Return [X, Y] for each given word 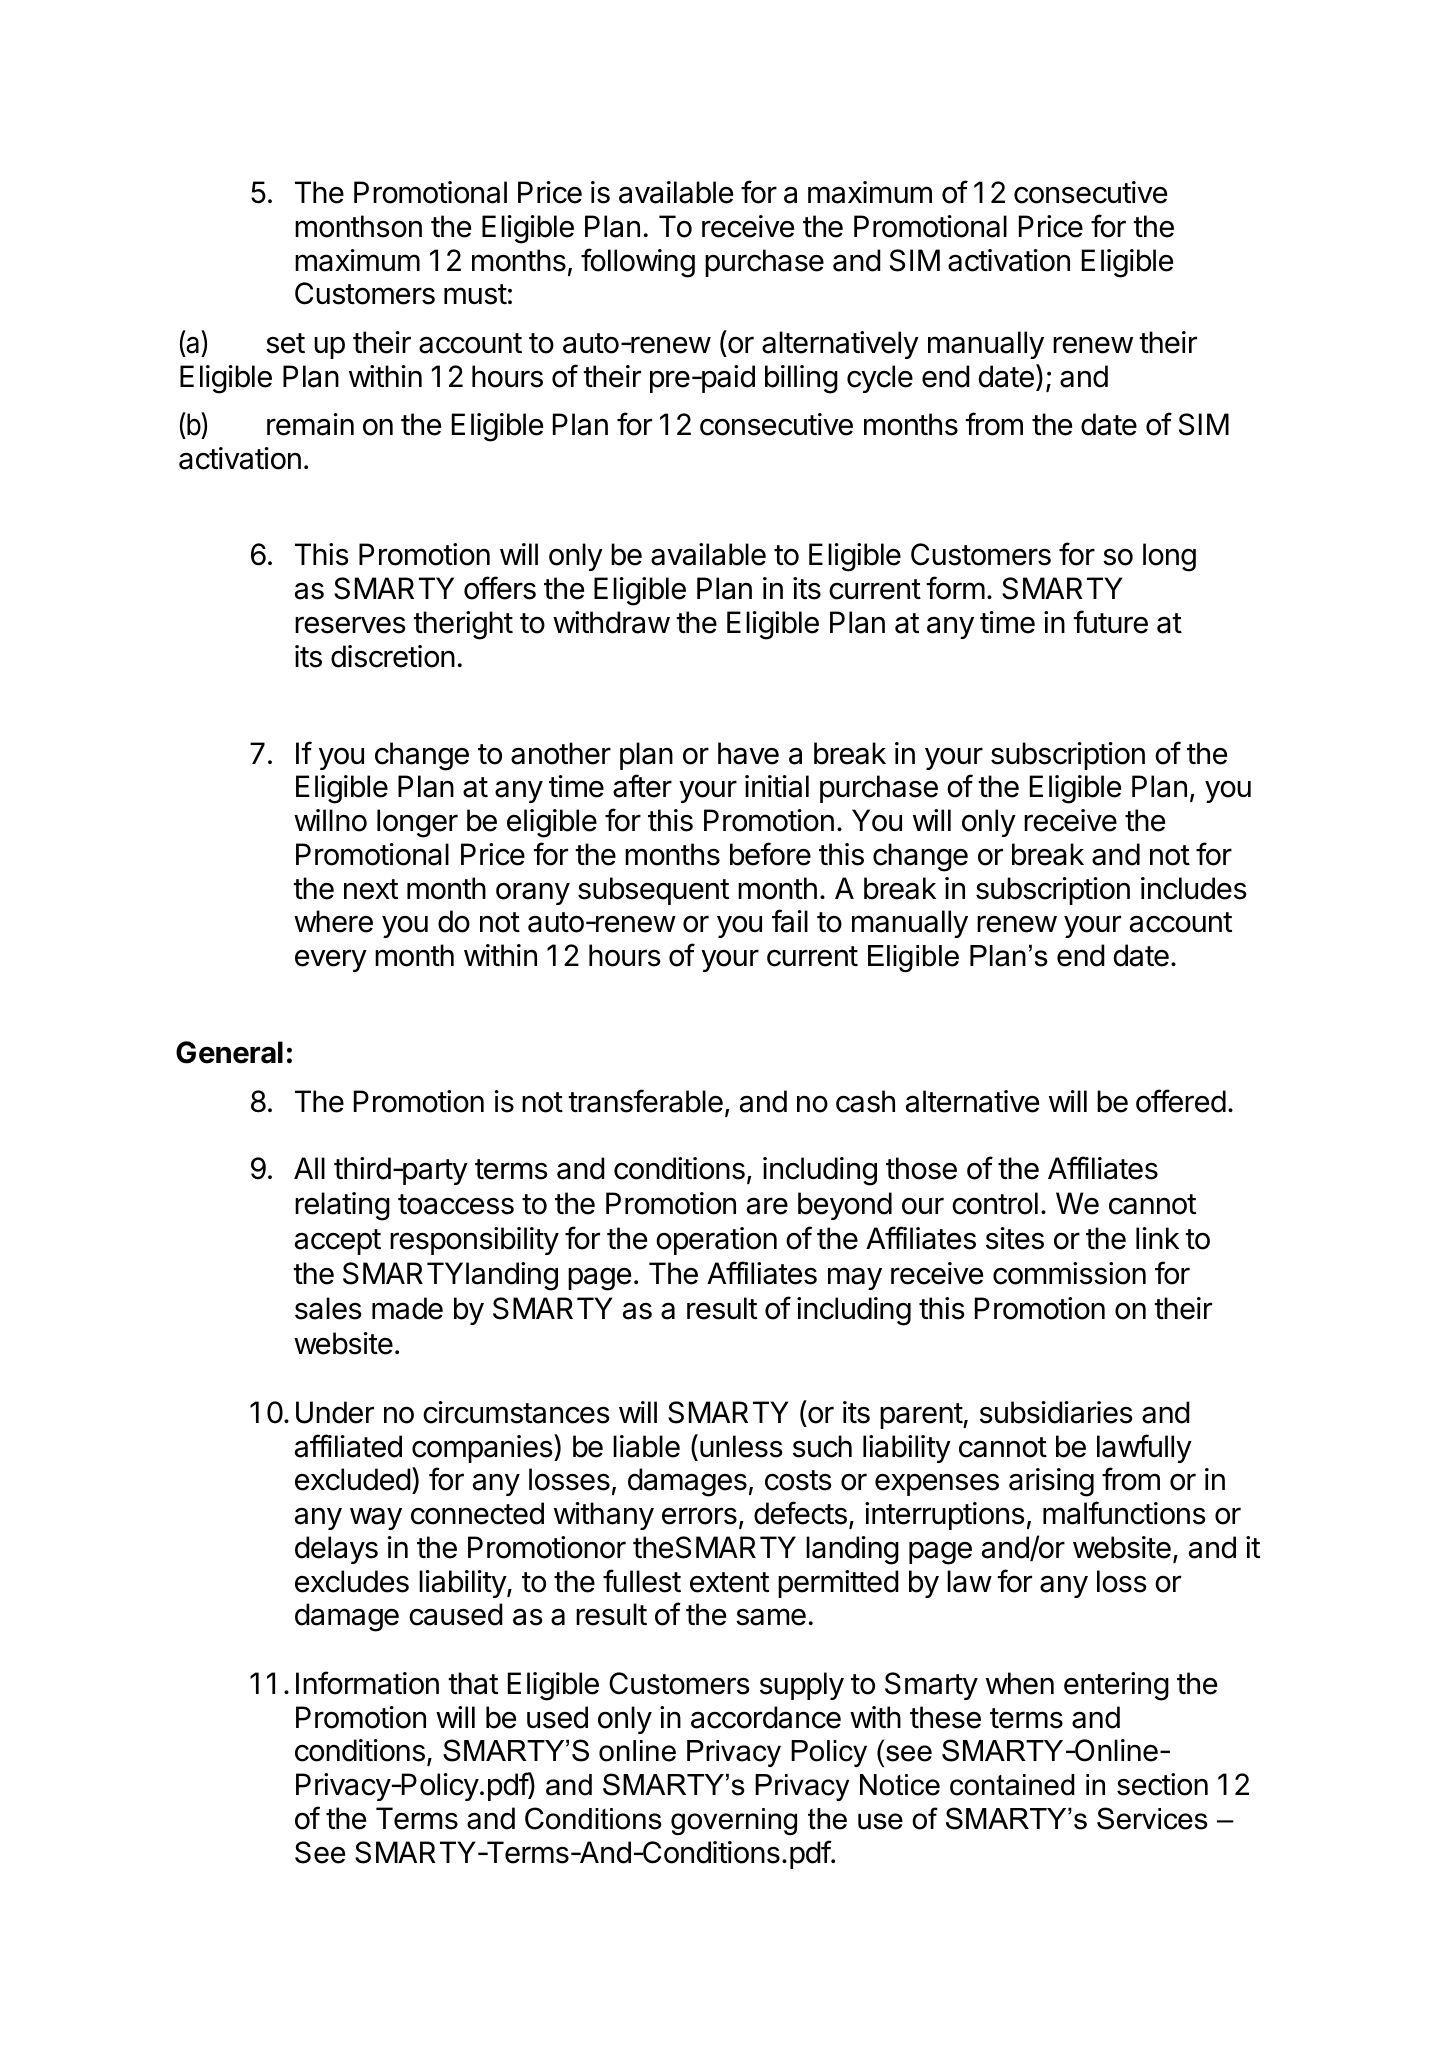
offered [1181, 1101]
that [473, 1683]
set [285, 343]
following [638, 263]
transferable [645, 1101]
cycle [880, 379]
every [331, 960]
